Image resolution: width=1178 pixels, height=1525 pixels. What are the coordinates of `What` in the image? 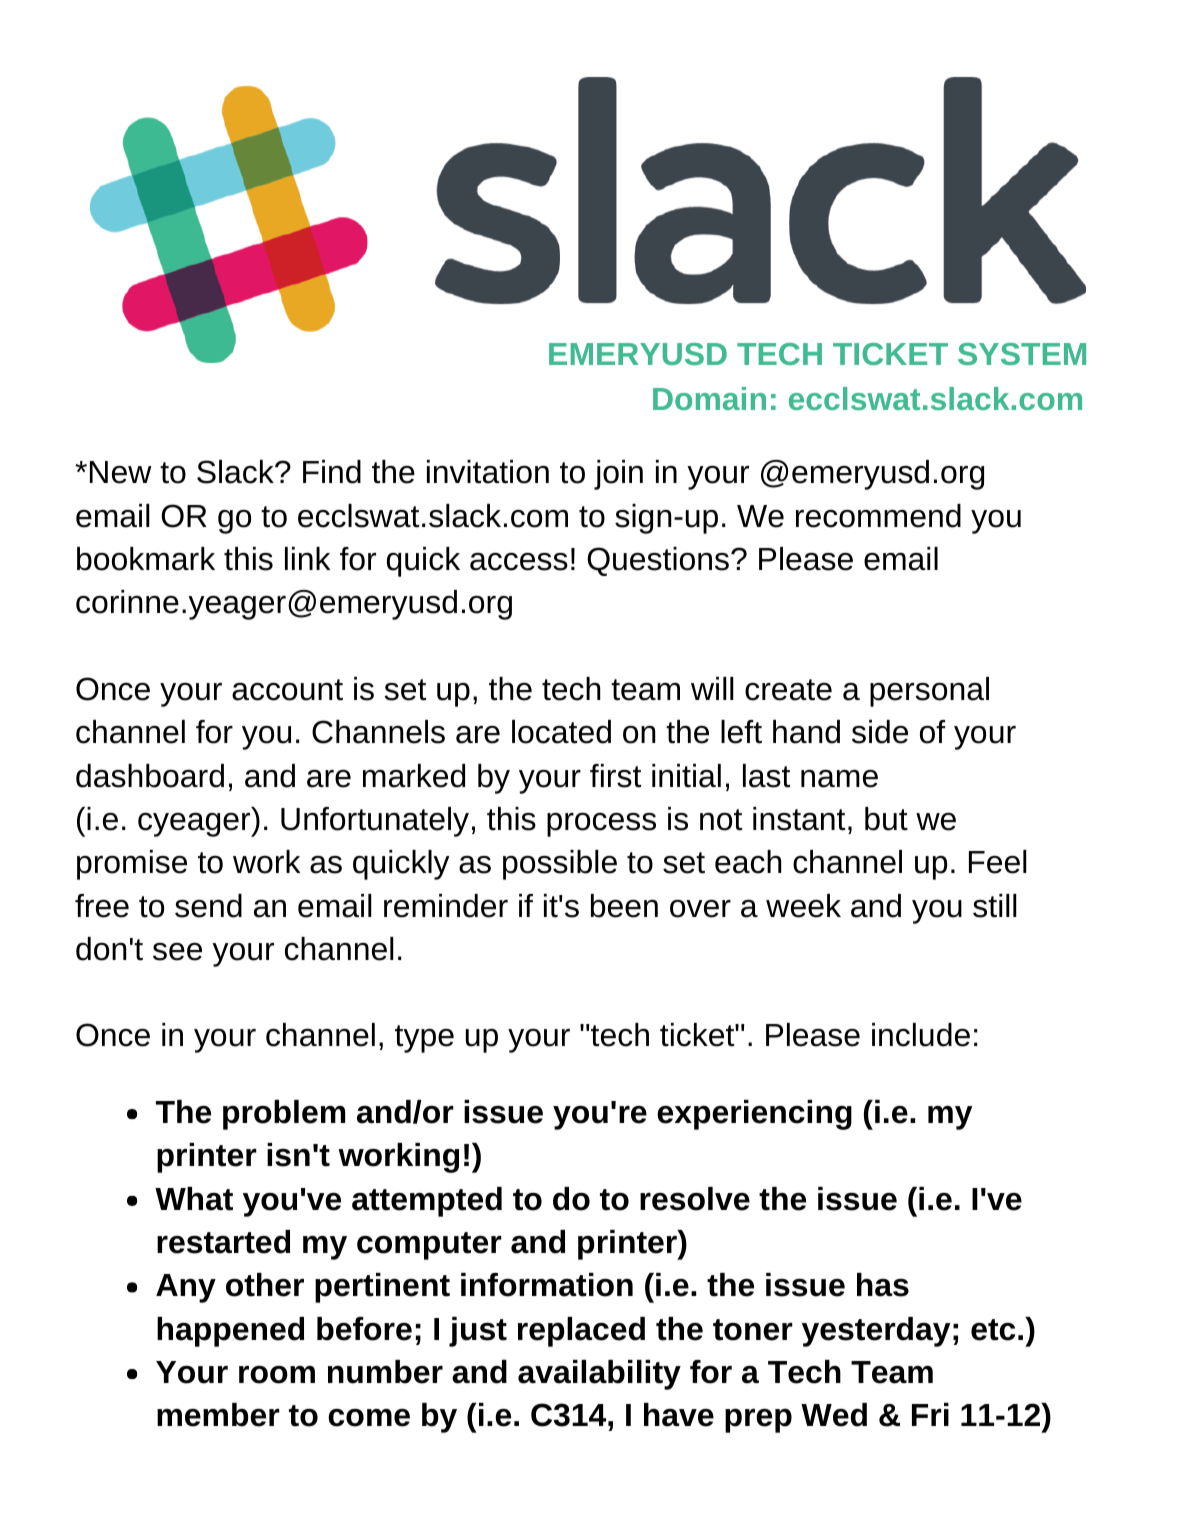 It's located at (194, 1199).
